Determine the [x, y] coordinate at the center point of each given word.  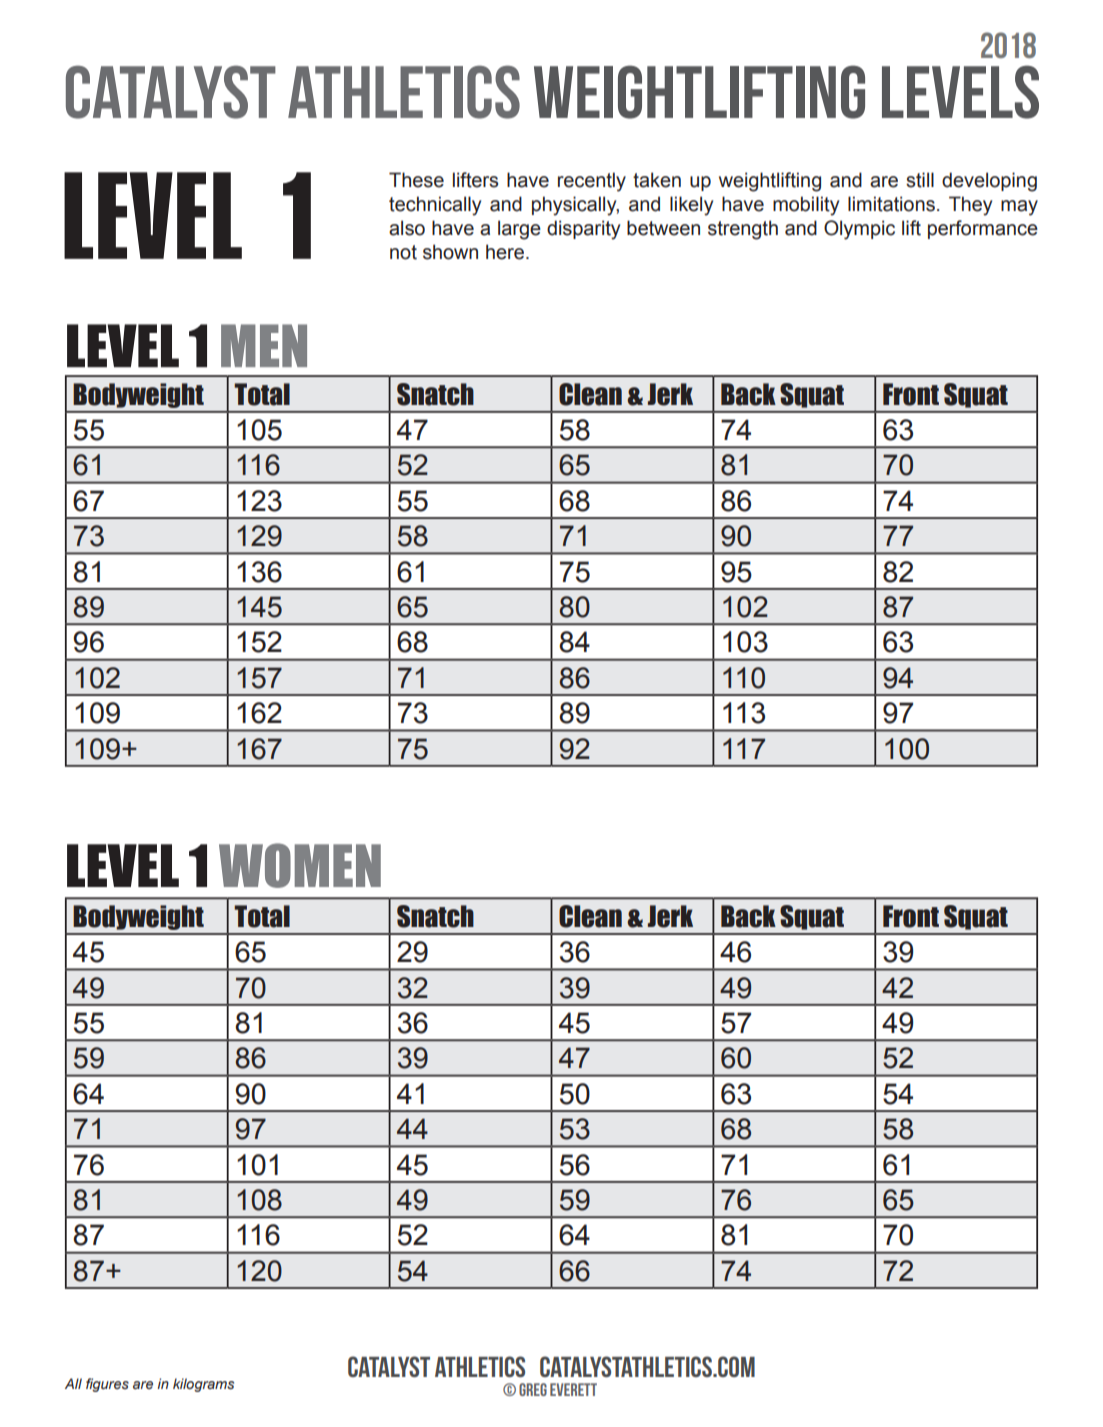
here [505, 252]
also [407, 228]
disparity [583, 230]
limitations [891, 204]
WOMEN [300, 865]
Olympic [859, 230]
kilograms [203, 1385]
